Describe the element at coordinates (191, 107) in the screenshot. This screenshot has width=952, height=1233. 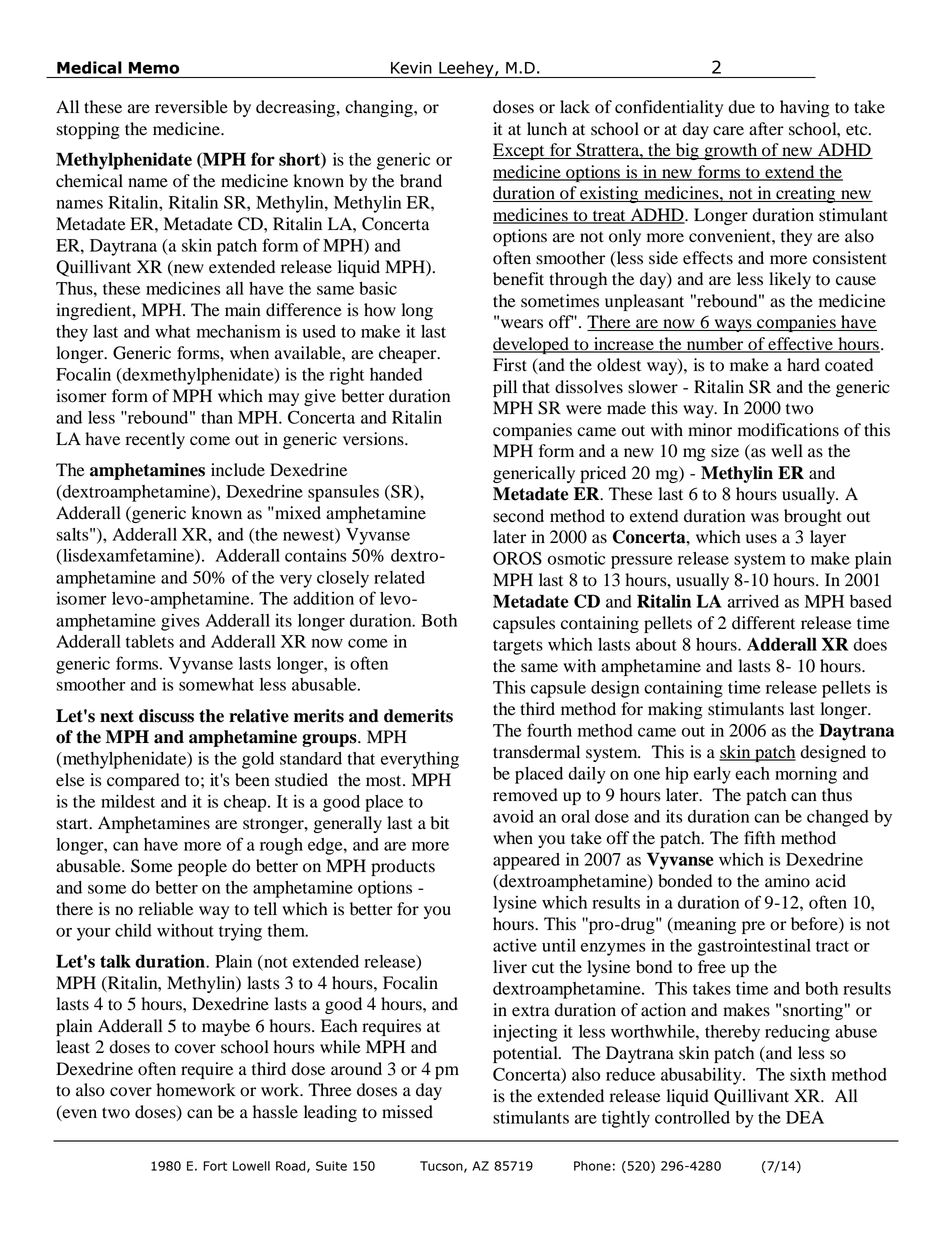
I see `reversible` at that location.
